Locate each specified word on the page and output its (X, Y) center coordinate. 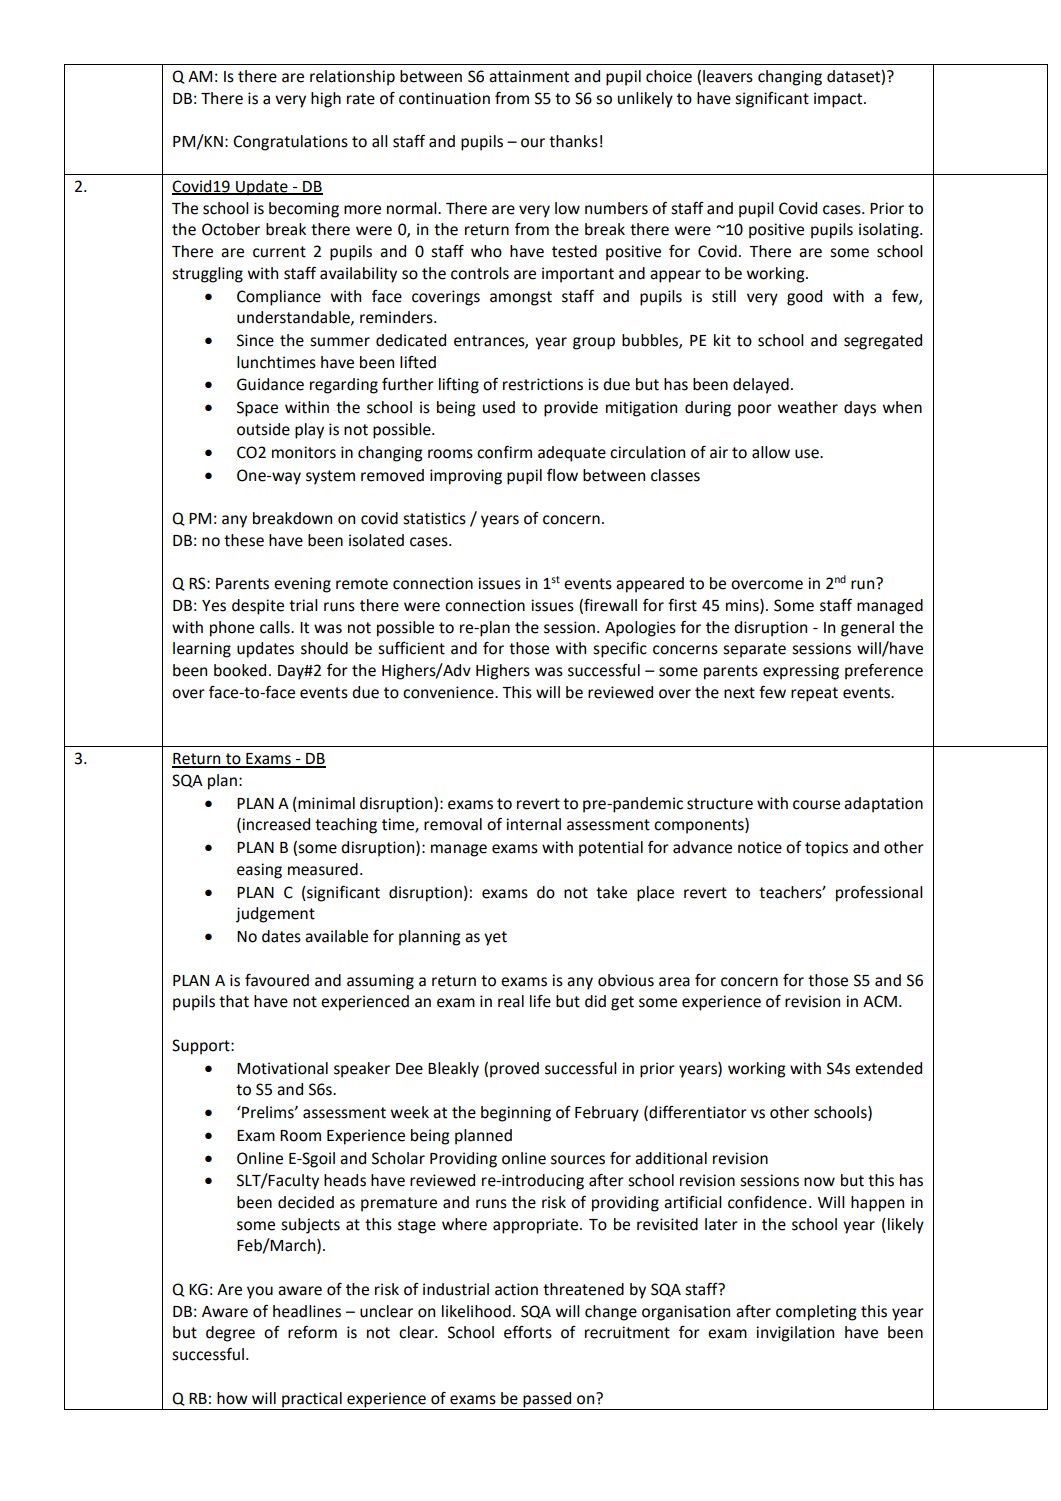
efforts (528, 1332)
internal (533, 824)
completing (816, 1313)
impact (839, 100)
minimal (325, 803)
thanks (573, 141)
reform (312, 1332)
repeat (814, 694)
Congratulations (290, 143)
